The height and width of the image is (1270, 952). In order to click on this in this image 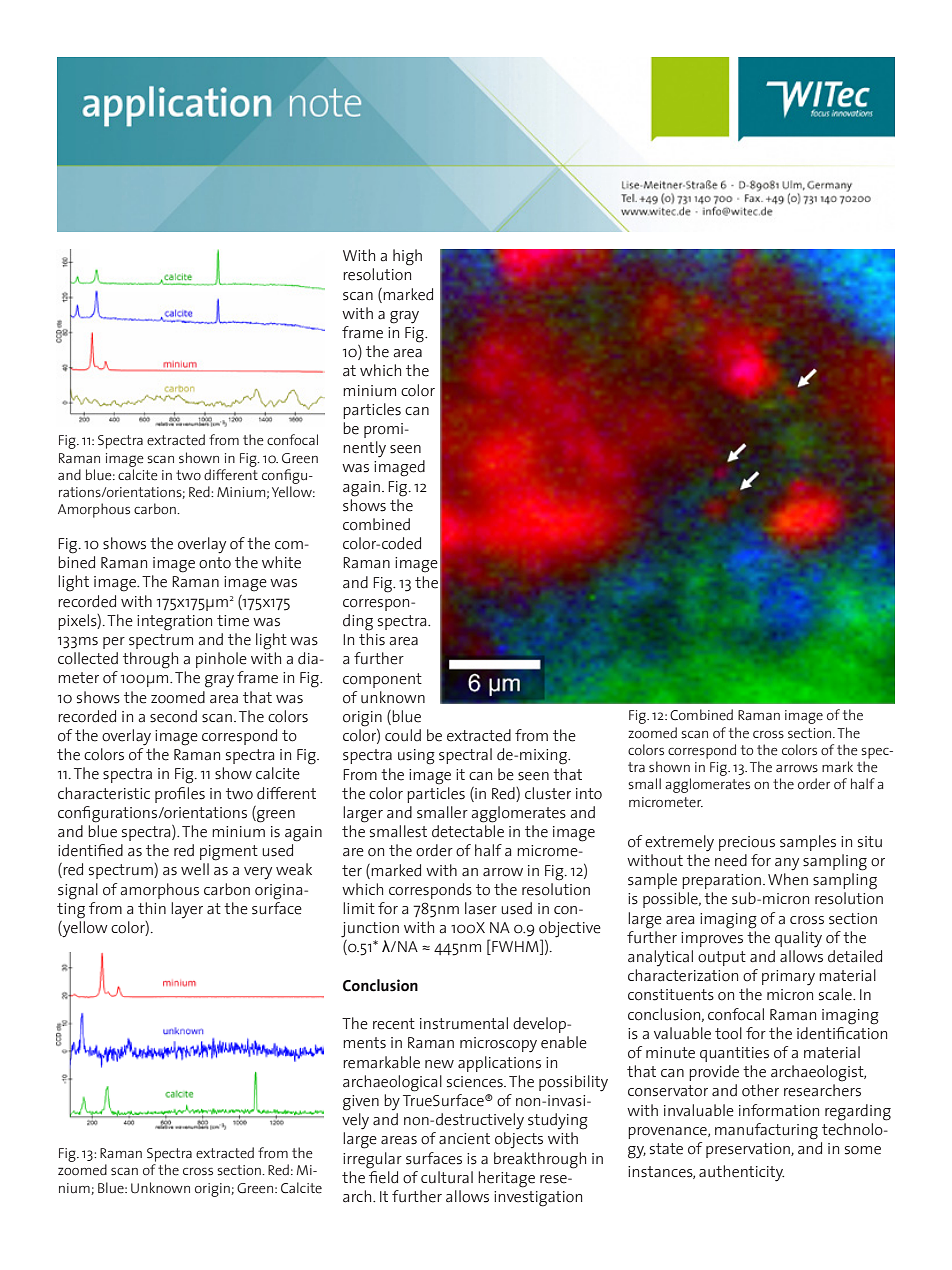, I will do `click(372, 639)`.
